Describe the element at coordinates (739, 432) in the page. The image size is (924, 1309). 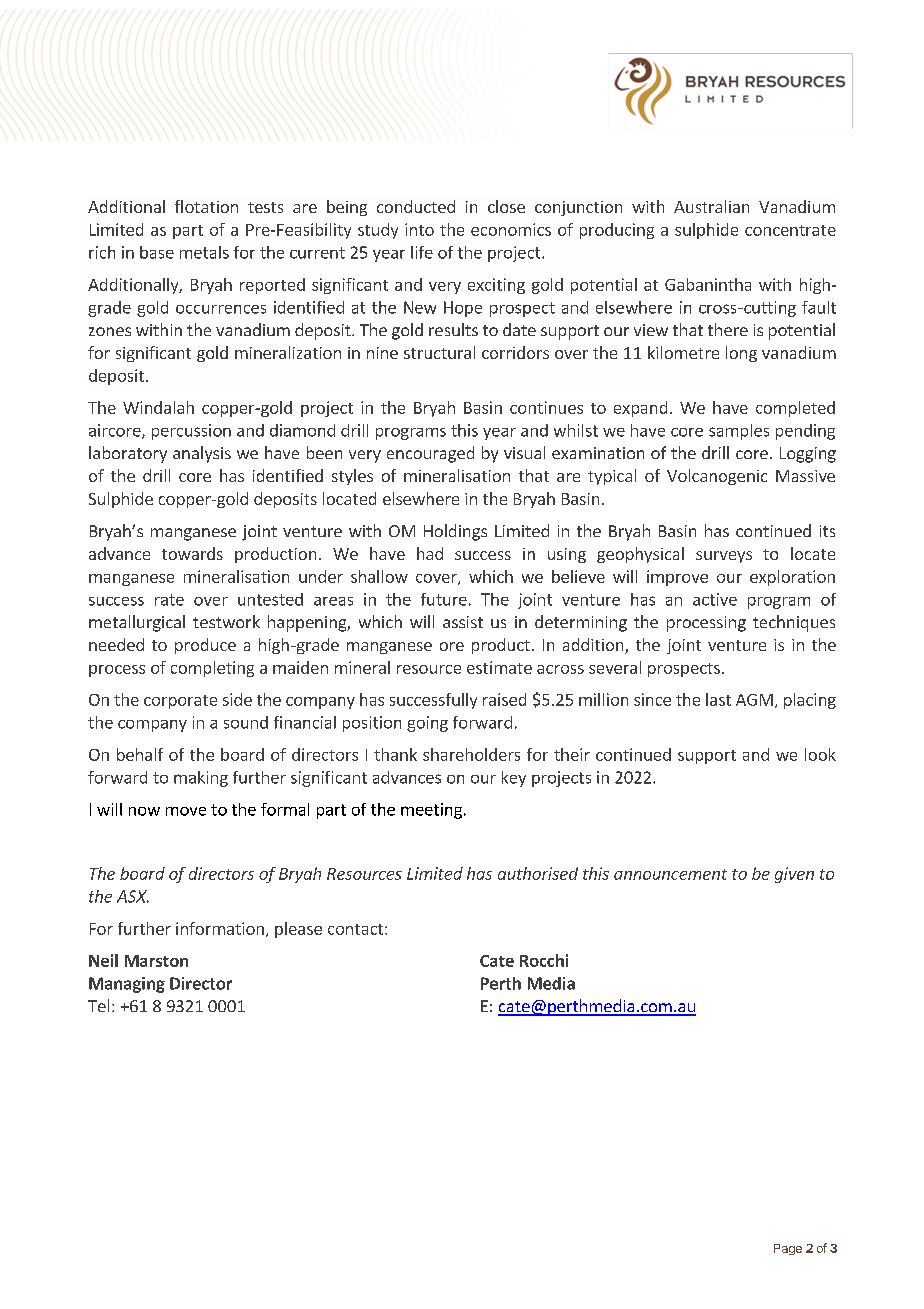
I see `samples` at that location.
